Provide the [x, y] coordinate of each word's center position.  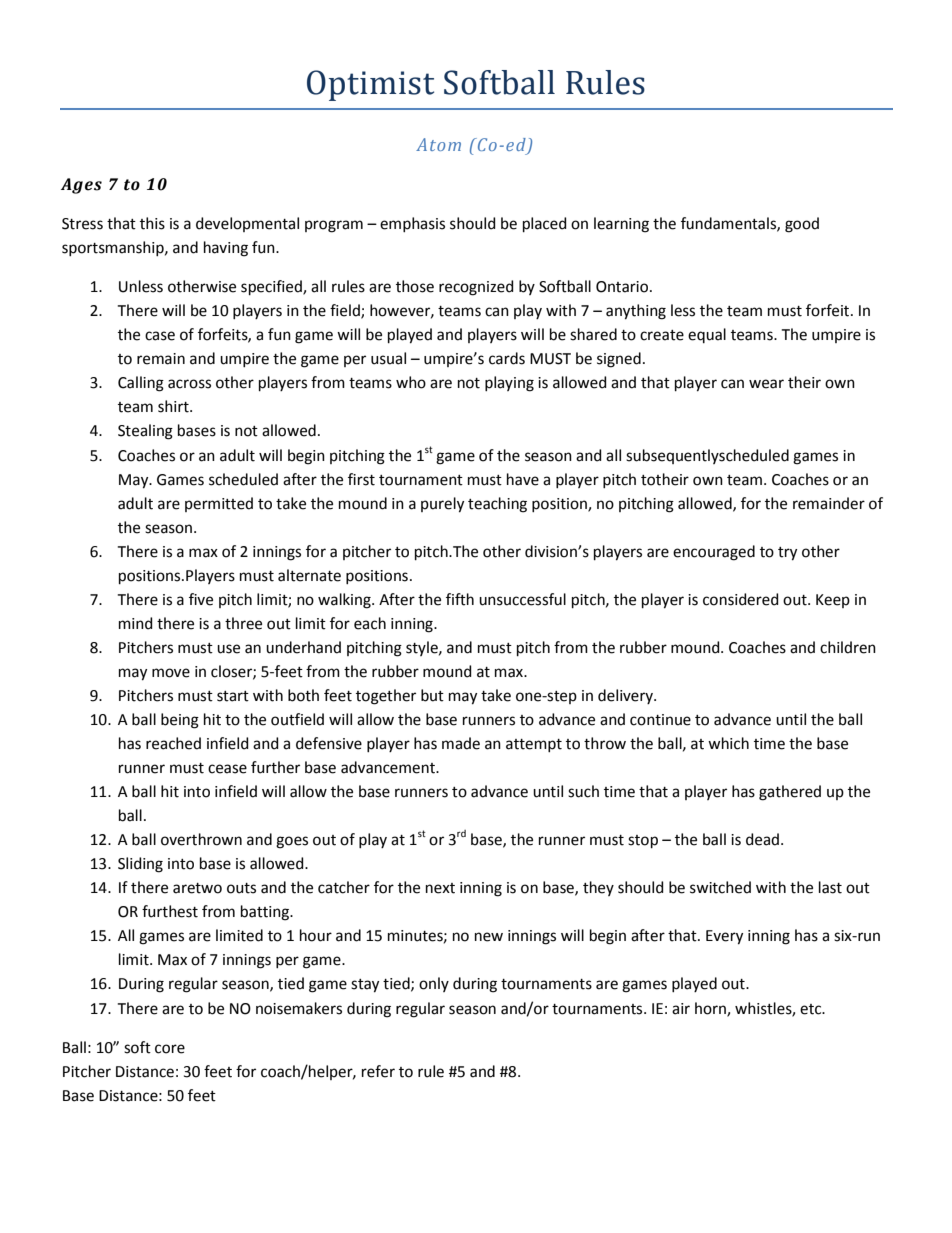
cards [507, 358]
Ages [81, 186]
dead [762, 839]
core [170, 1049]
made [461, 743]
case [160, 336]
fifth [460, 599]
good [802, 225]
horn [711, 1009]
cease [227, 769]
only [434, 984]
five [201, 599]
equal [707, 335]
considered [741, 599]
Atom [438, 144]
